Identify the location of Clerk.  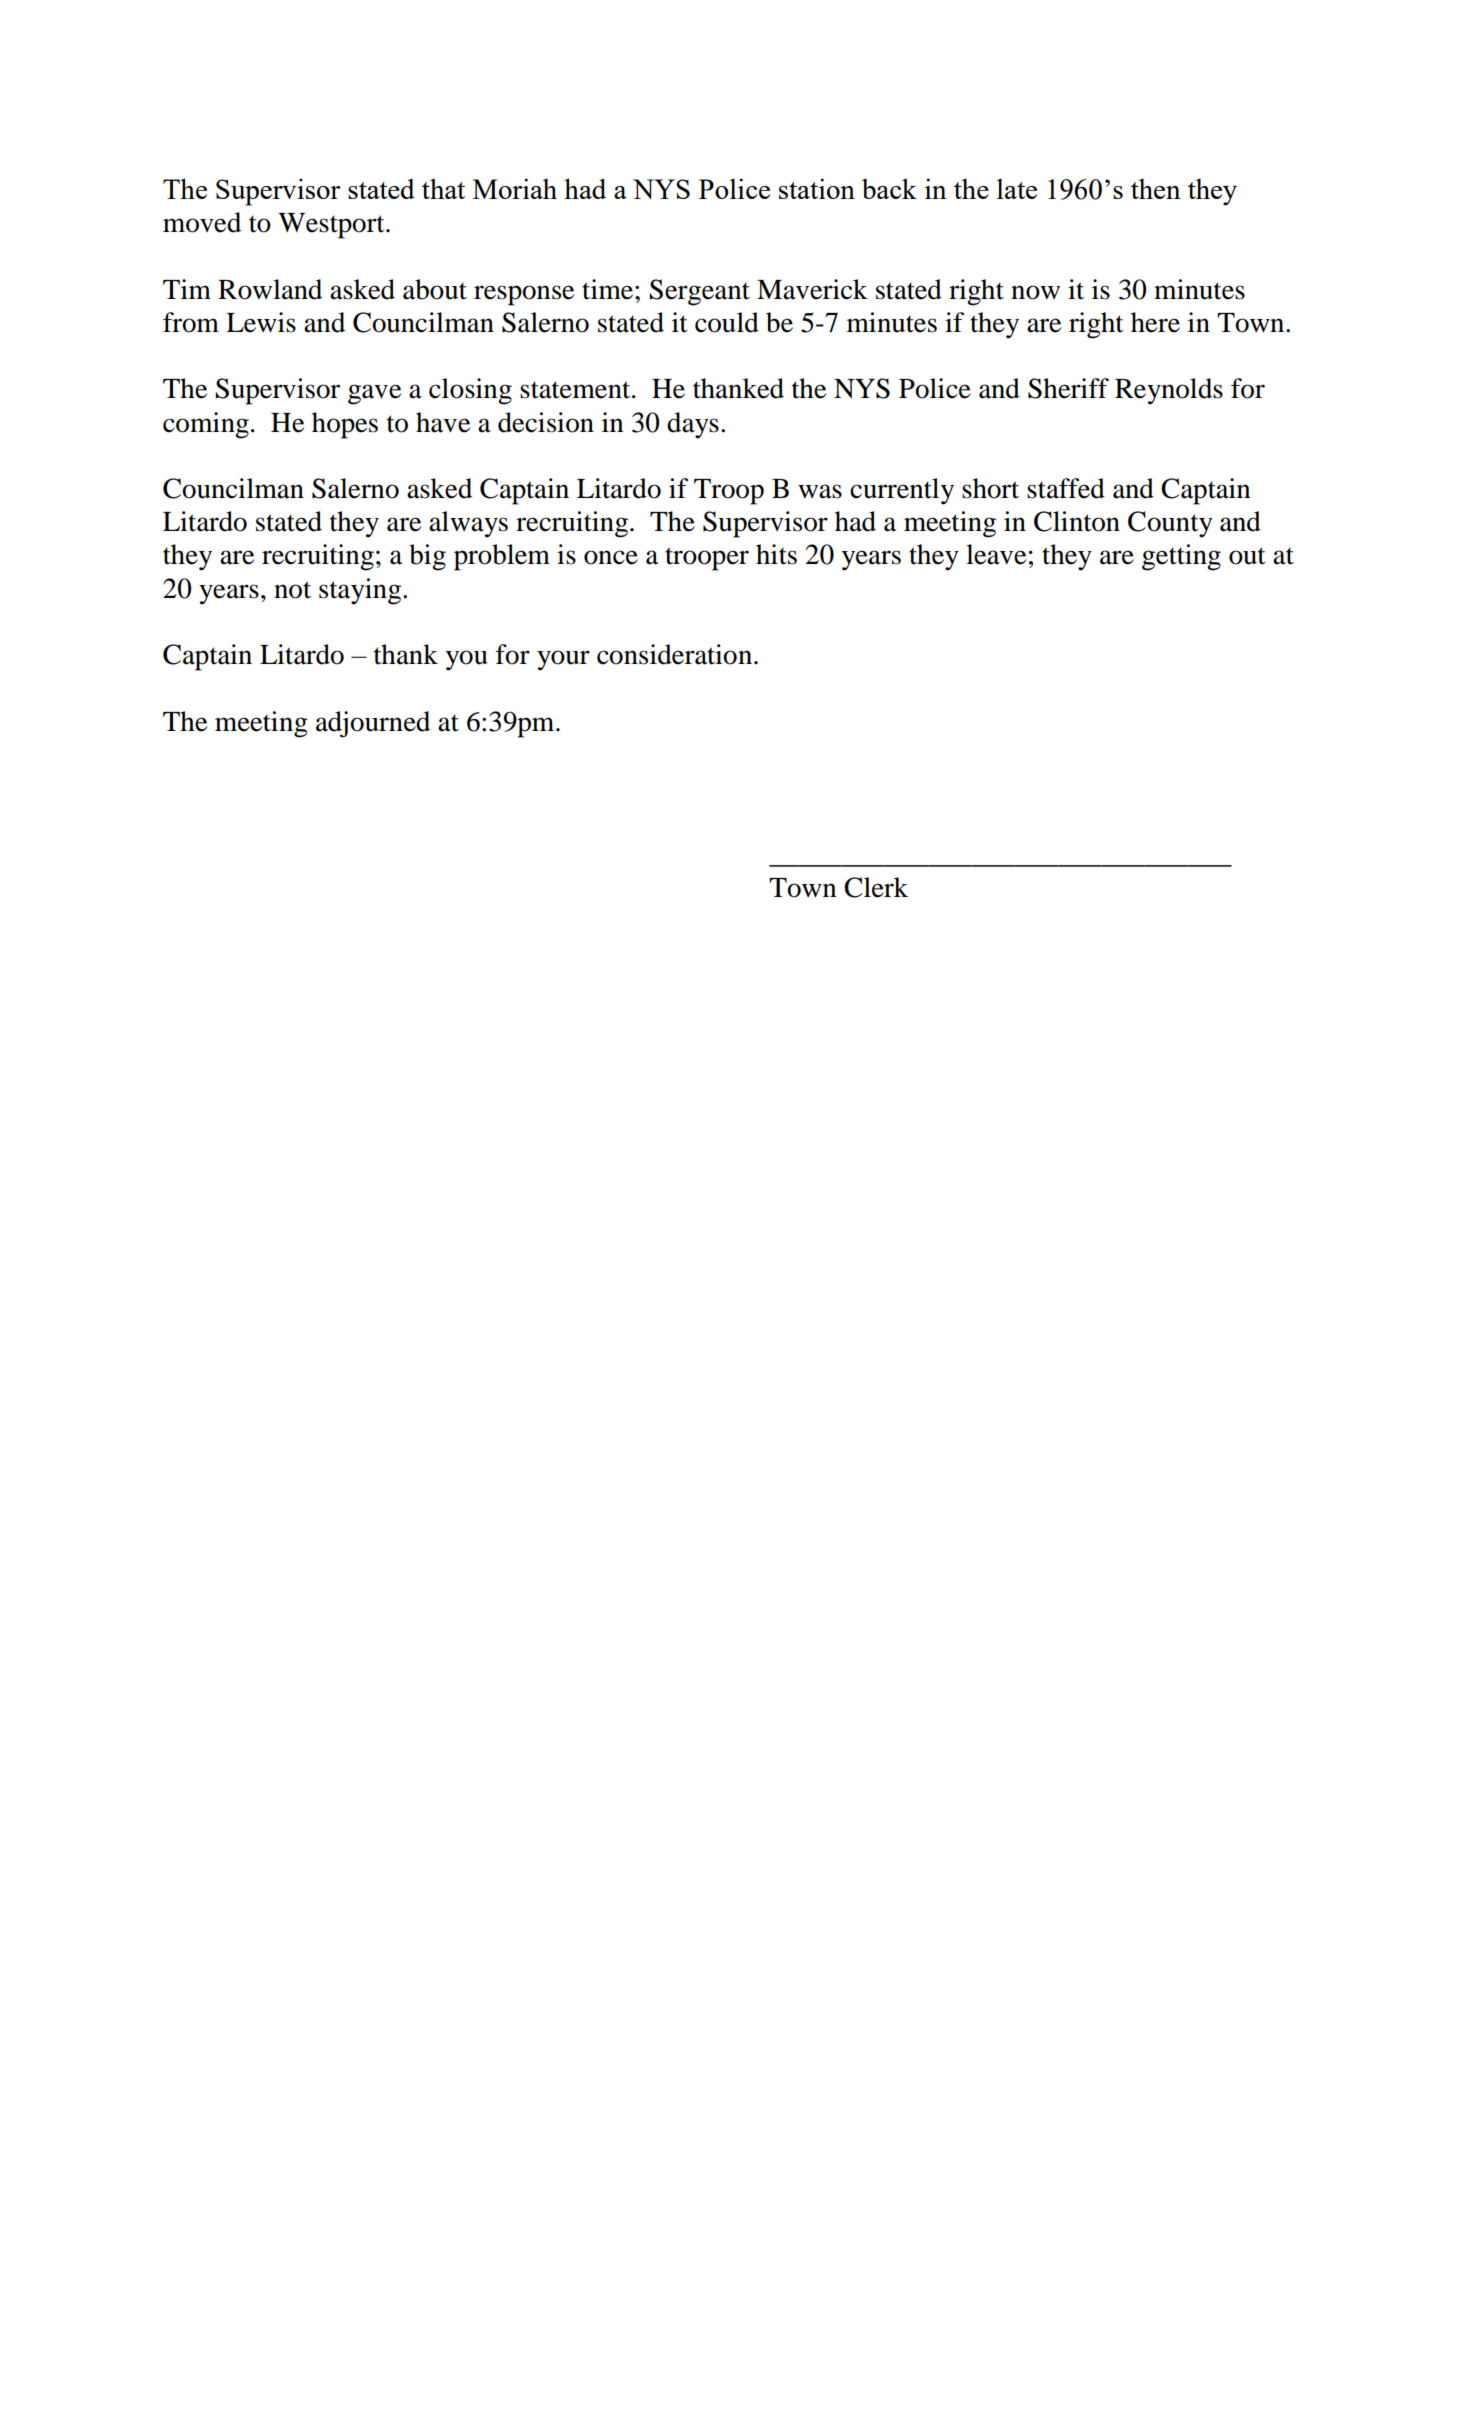
(876, 887).
